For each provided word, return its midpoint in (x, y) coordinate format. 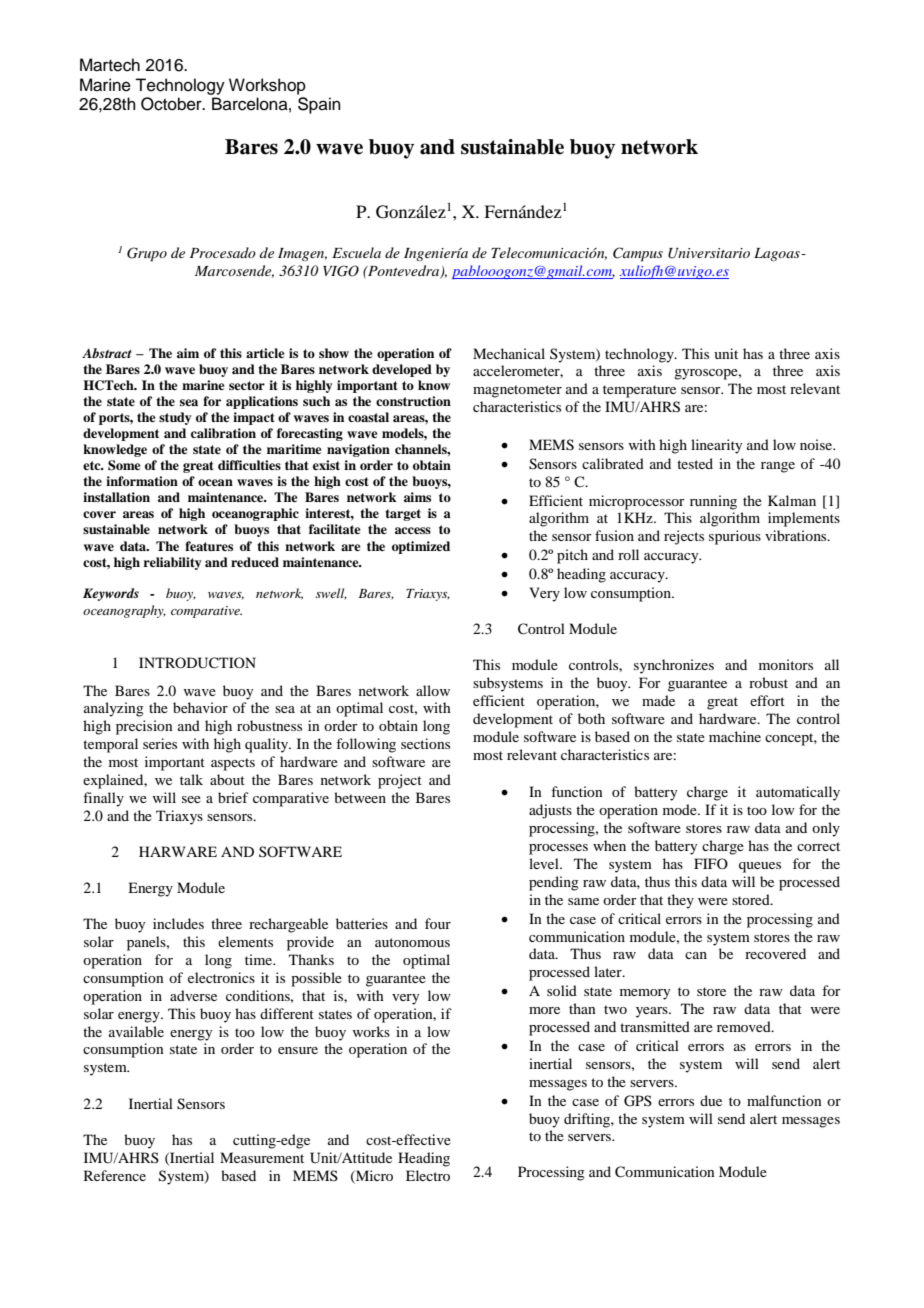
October (172, 104)
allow (433, 690)
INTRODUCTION (197, 663)
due (711, 1100)
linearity (716, 446)
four (438, 923)
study (175, 418)
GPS (638, 1101)
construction (413, 401)
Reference (115, 1175)
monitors (786, 664)
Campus (638, 254)
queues (760, 867)
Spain (319, 105)
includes (178, 923)
